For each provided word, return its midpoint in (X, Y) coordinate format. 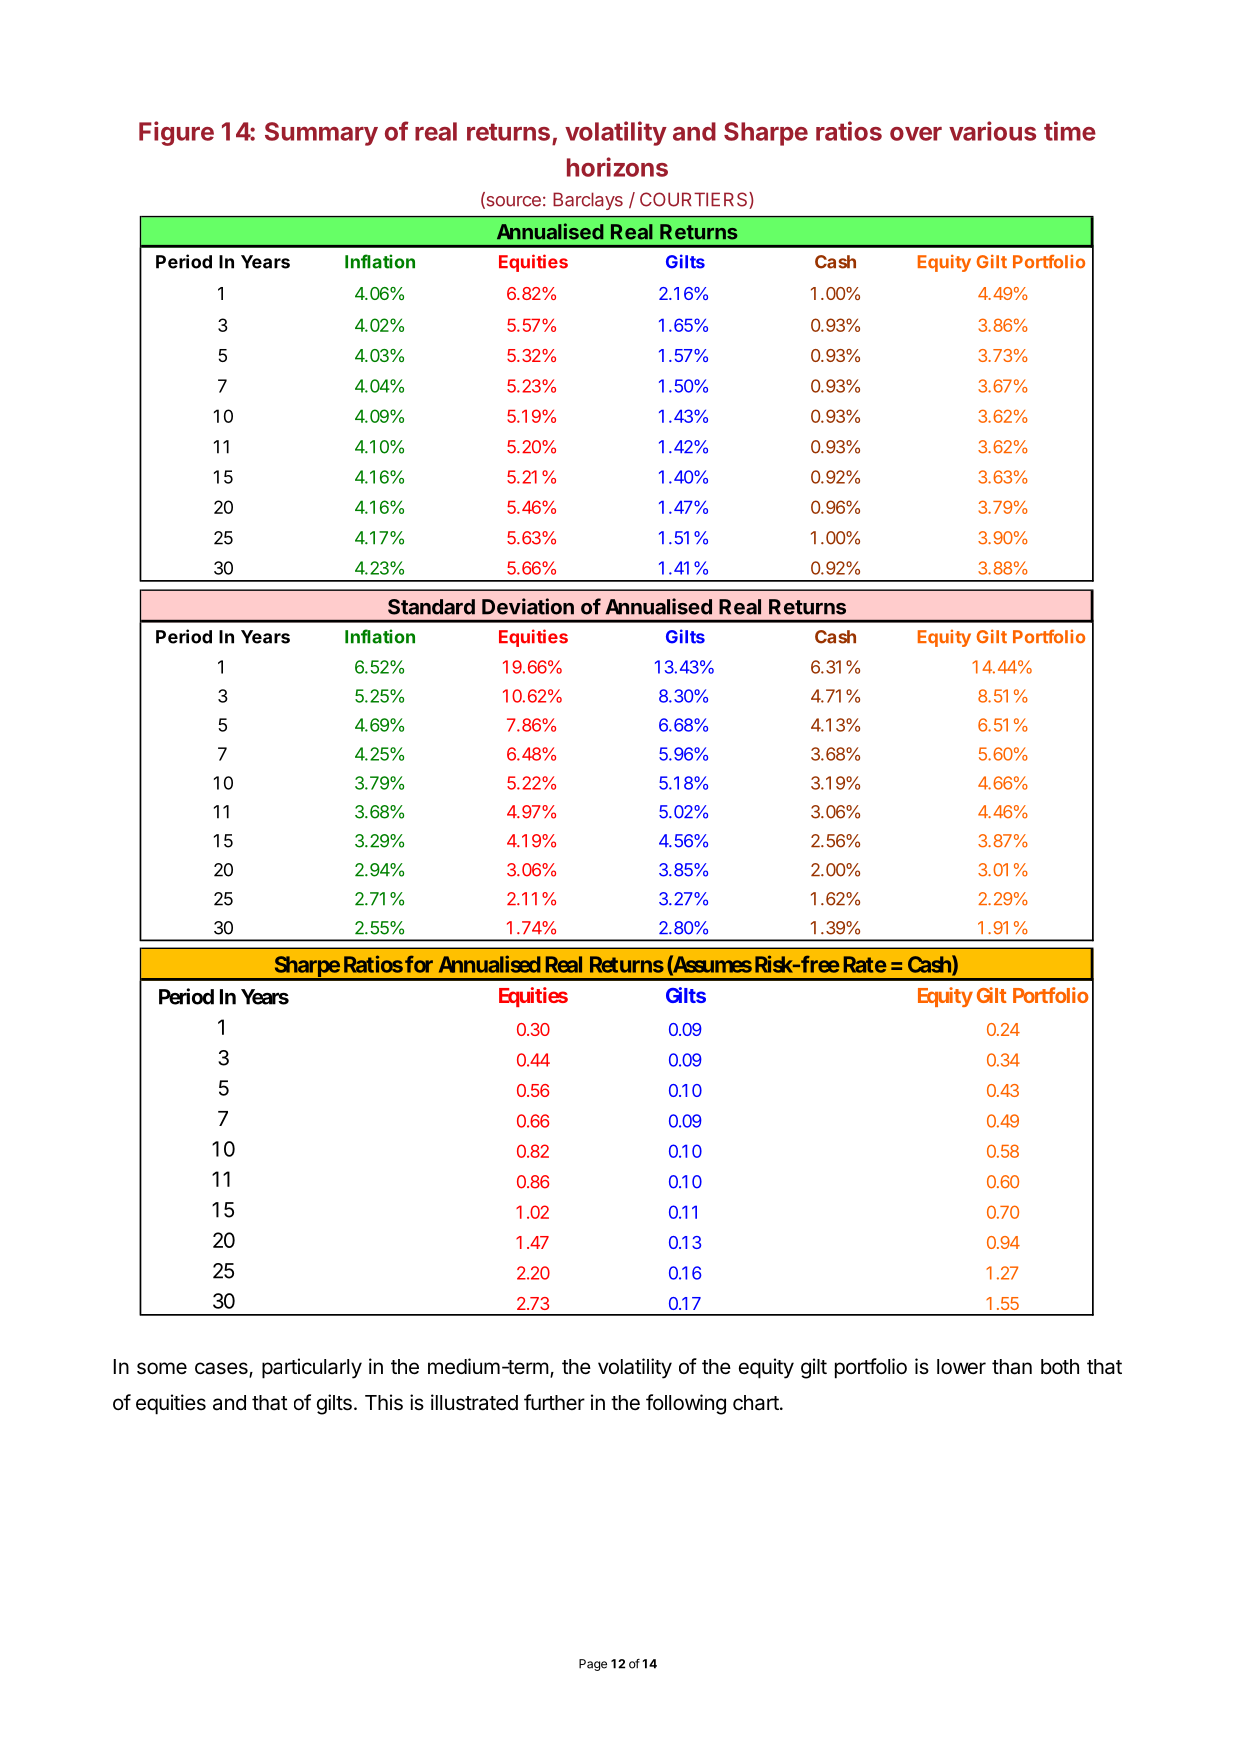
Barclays (588, 201)
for (419, 964)
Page (593, 1665)
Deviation (528, 606)
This (384, 1402)
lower (961, 1366)
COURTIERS (695, 200)
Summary (321, 134)
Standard (431, 607)
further (554, 1402)
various (992, 131)
